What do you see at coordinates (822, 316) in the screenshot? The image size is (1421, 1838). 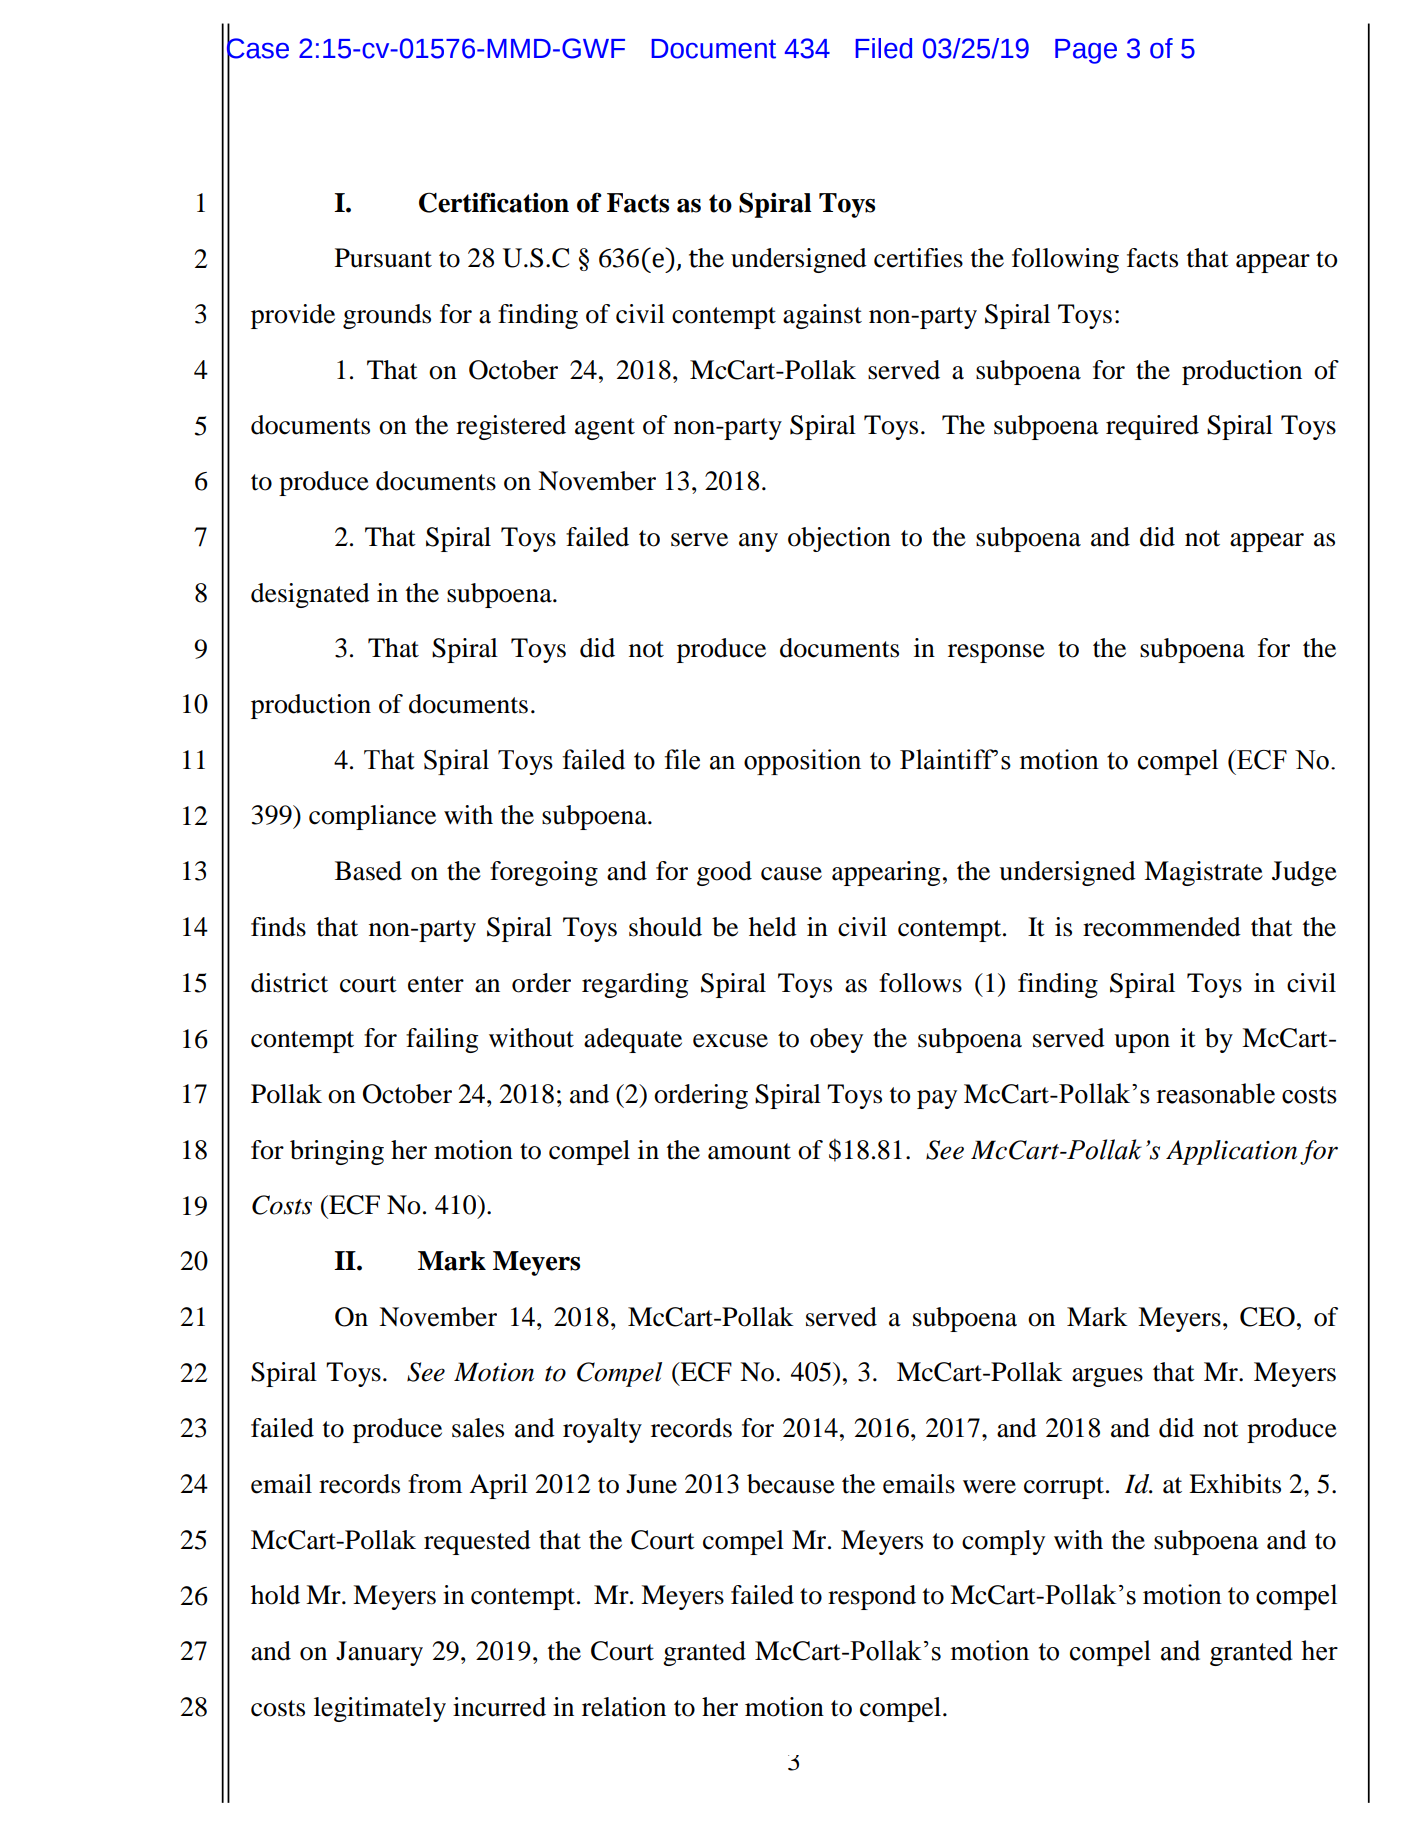 I see `against` at bounding box center [822, 316].
